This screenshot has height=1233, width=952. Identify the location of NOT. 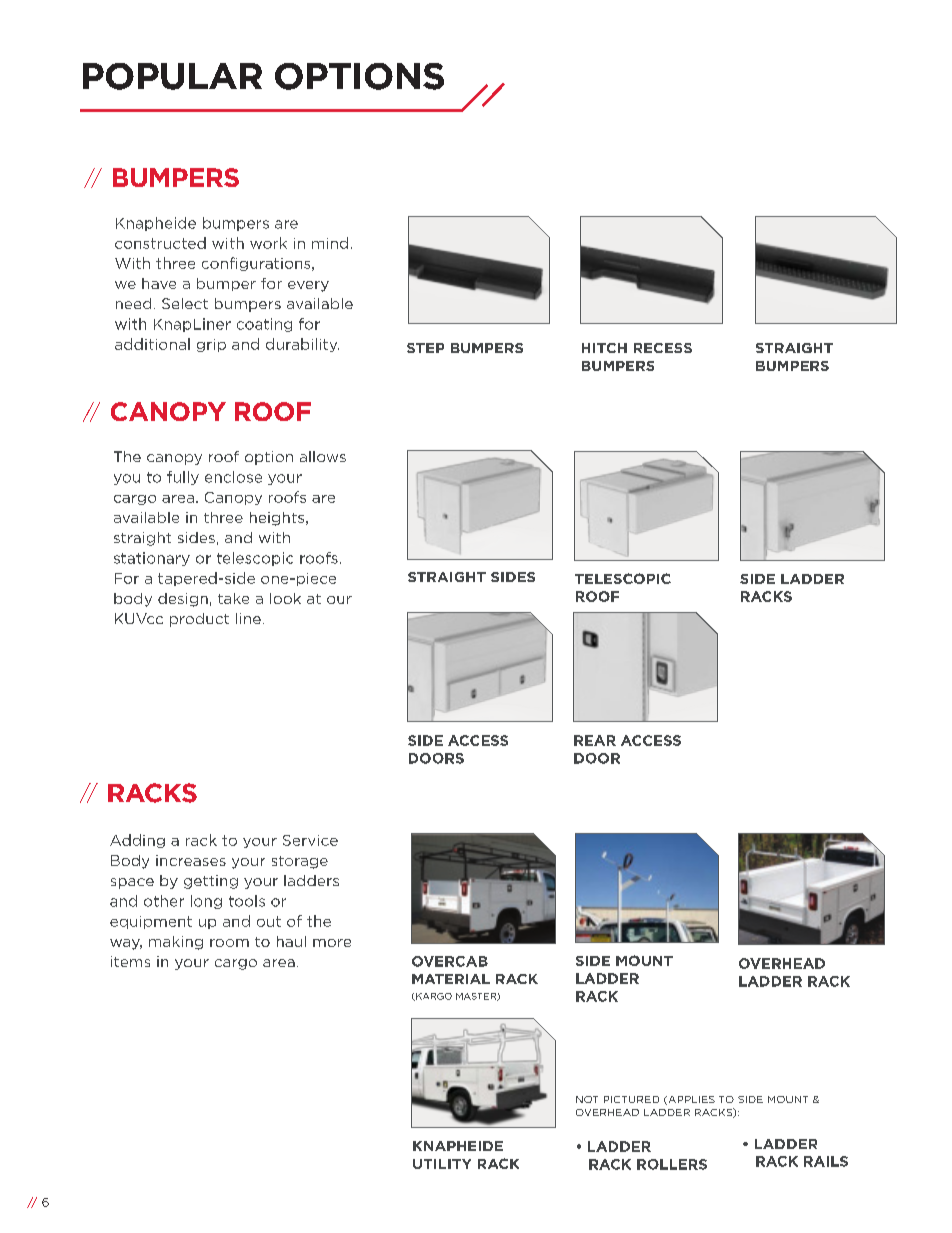
(587, 1099).
